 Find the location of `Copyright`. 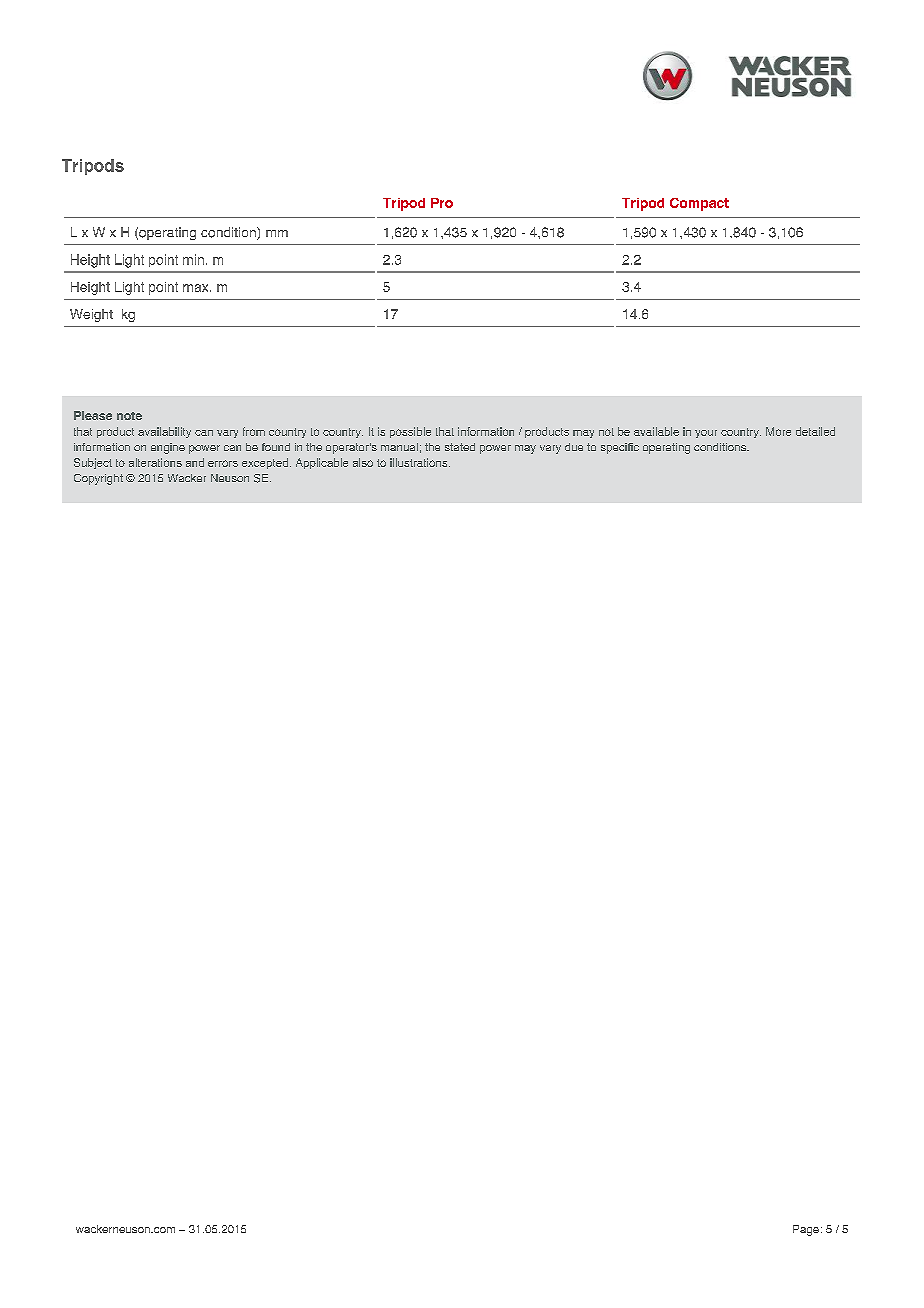

Copyright is located at coordinates (98, 479).
